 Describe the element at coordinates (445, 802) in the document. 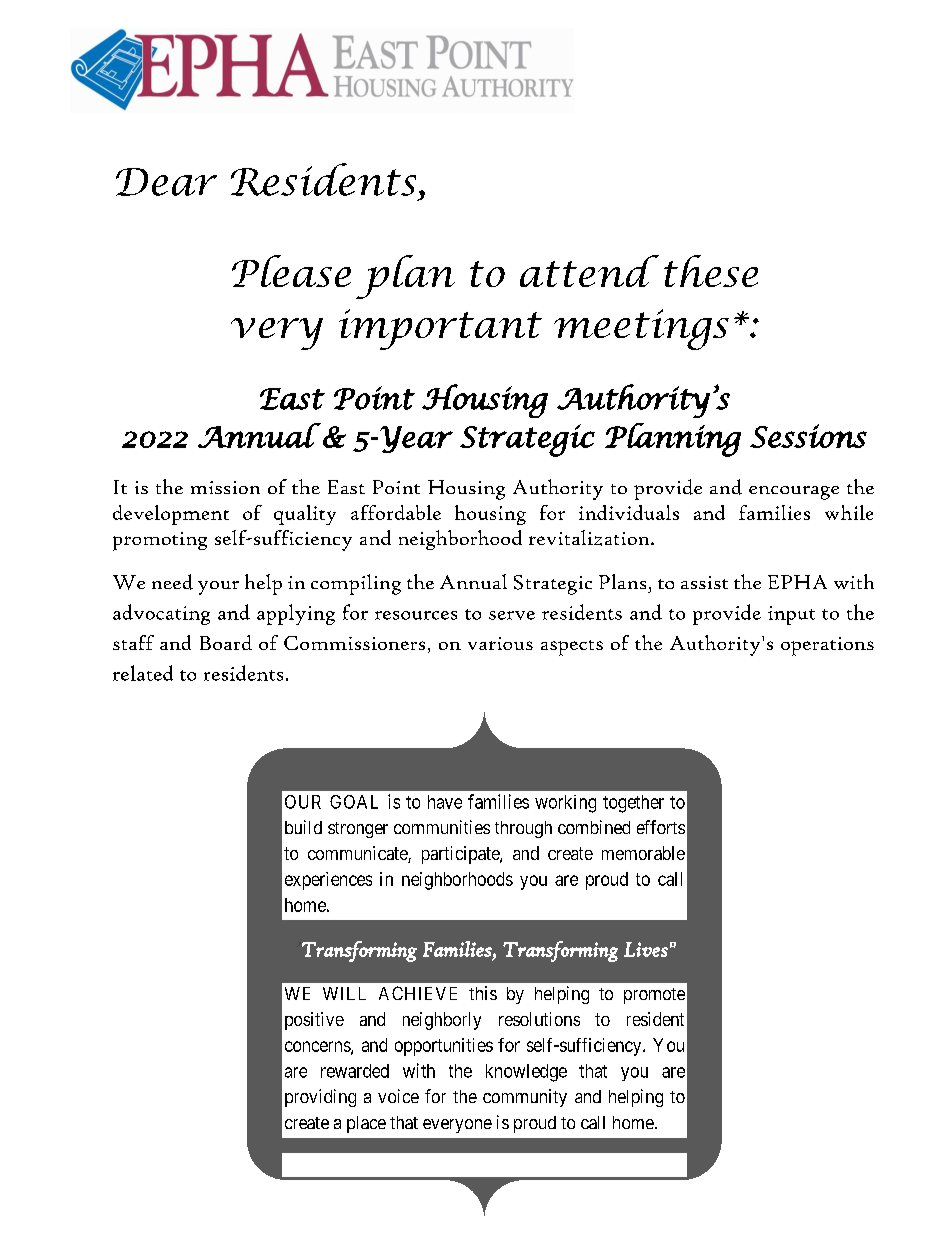

I see `have` at that location.
